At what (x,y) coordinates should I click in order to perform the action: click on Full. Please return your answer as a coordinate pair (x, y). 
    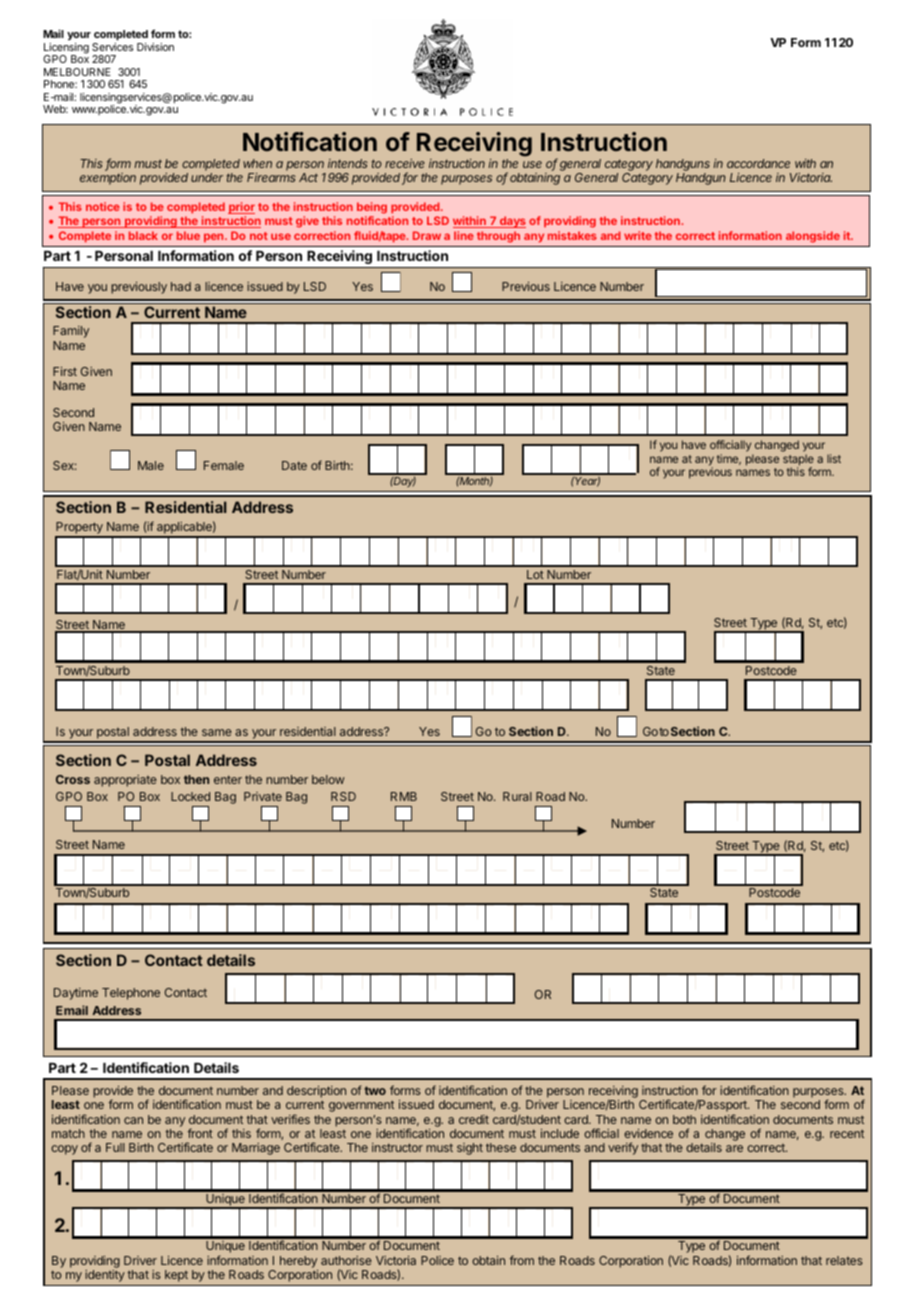
    Looking at the image, I should click on (115, 1147).
